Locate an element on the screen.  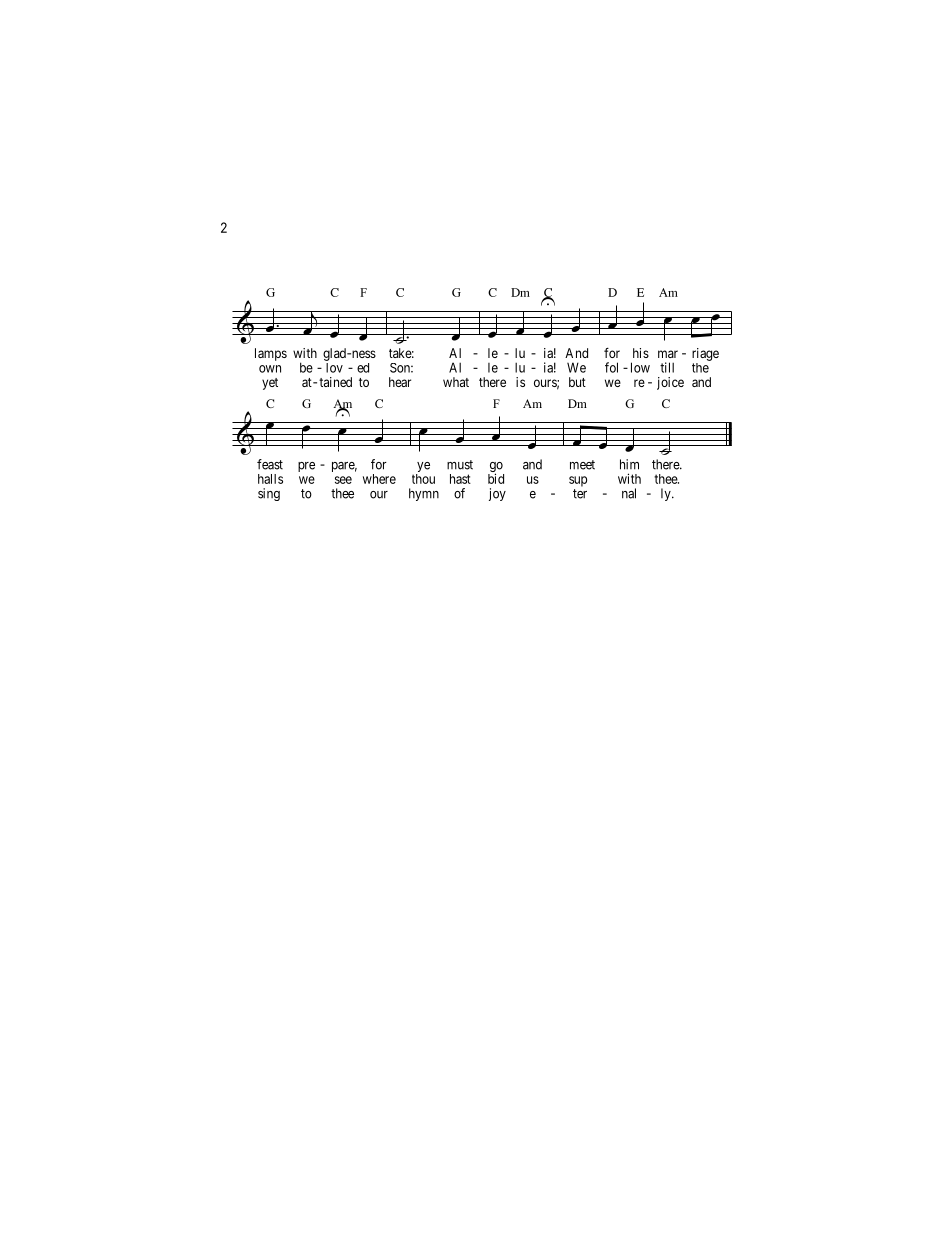
sing is located at coordinates (269, 494).
